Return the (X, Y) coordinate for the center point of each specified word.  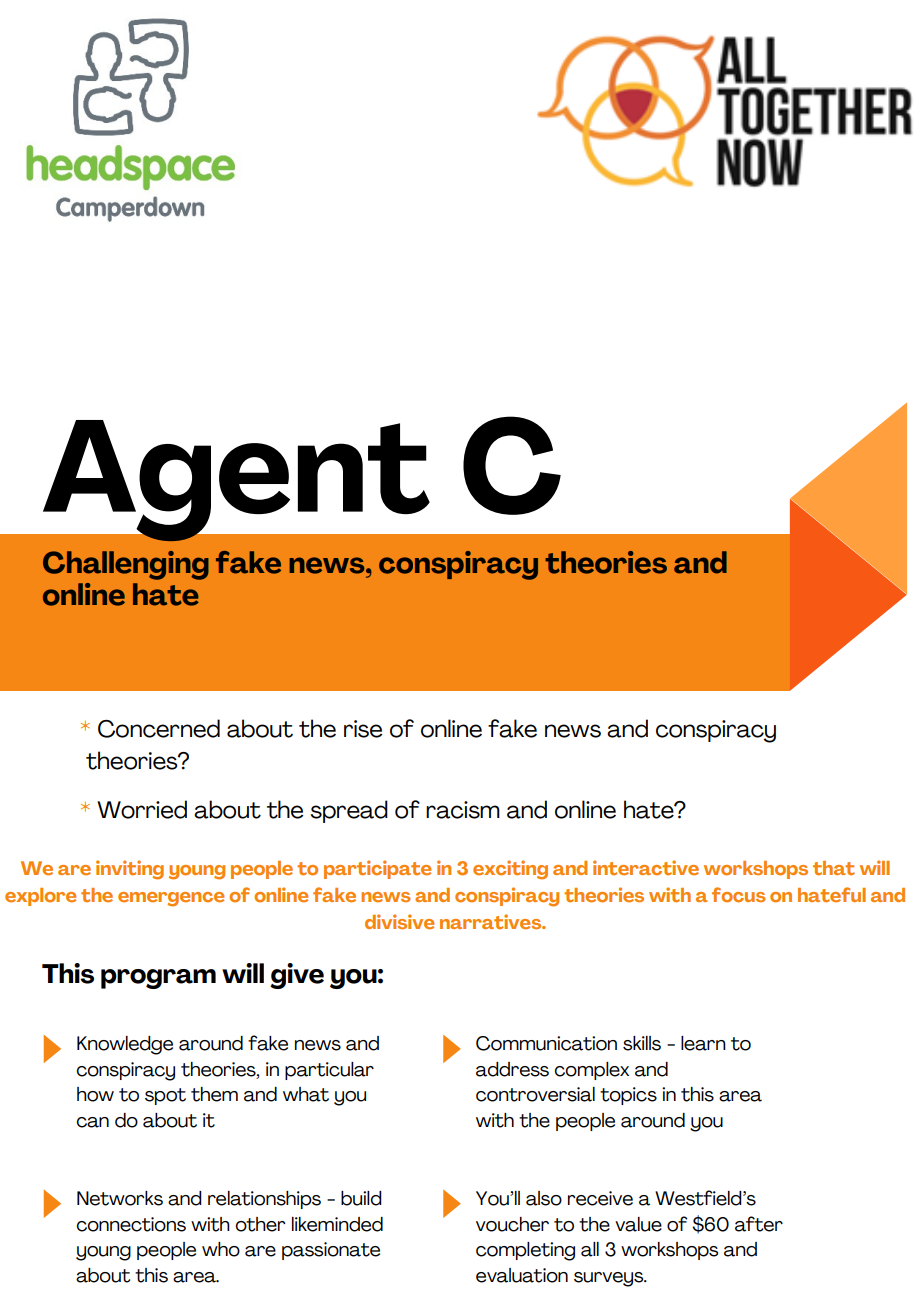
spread (349, 811)
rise (363, 729)
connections (131, 1224)
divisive (399, 922)
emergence (171, 899)
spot (165, 1096)
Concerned (159, 728)
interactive (646, 868)
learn (703, 1043)
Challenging (126, 565)
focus (738, 895)
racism (463, 810)
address (512, 1069)
